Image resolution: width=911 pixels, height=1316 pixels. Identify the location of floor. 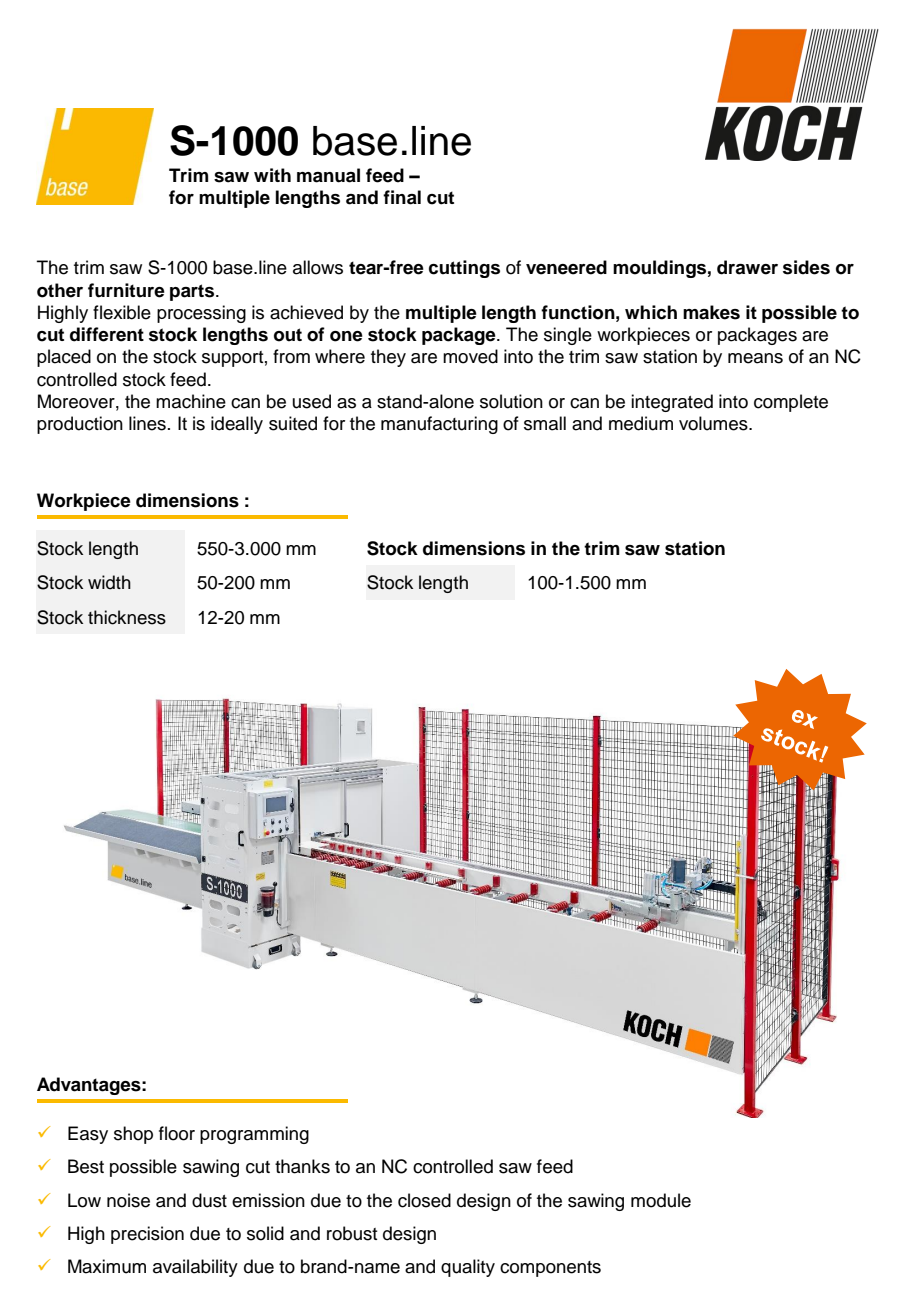
(177, 1133).
